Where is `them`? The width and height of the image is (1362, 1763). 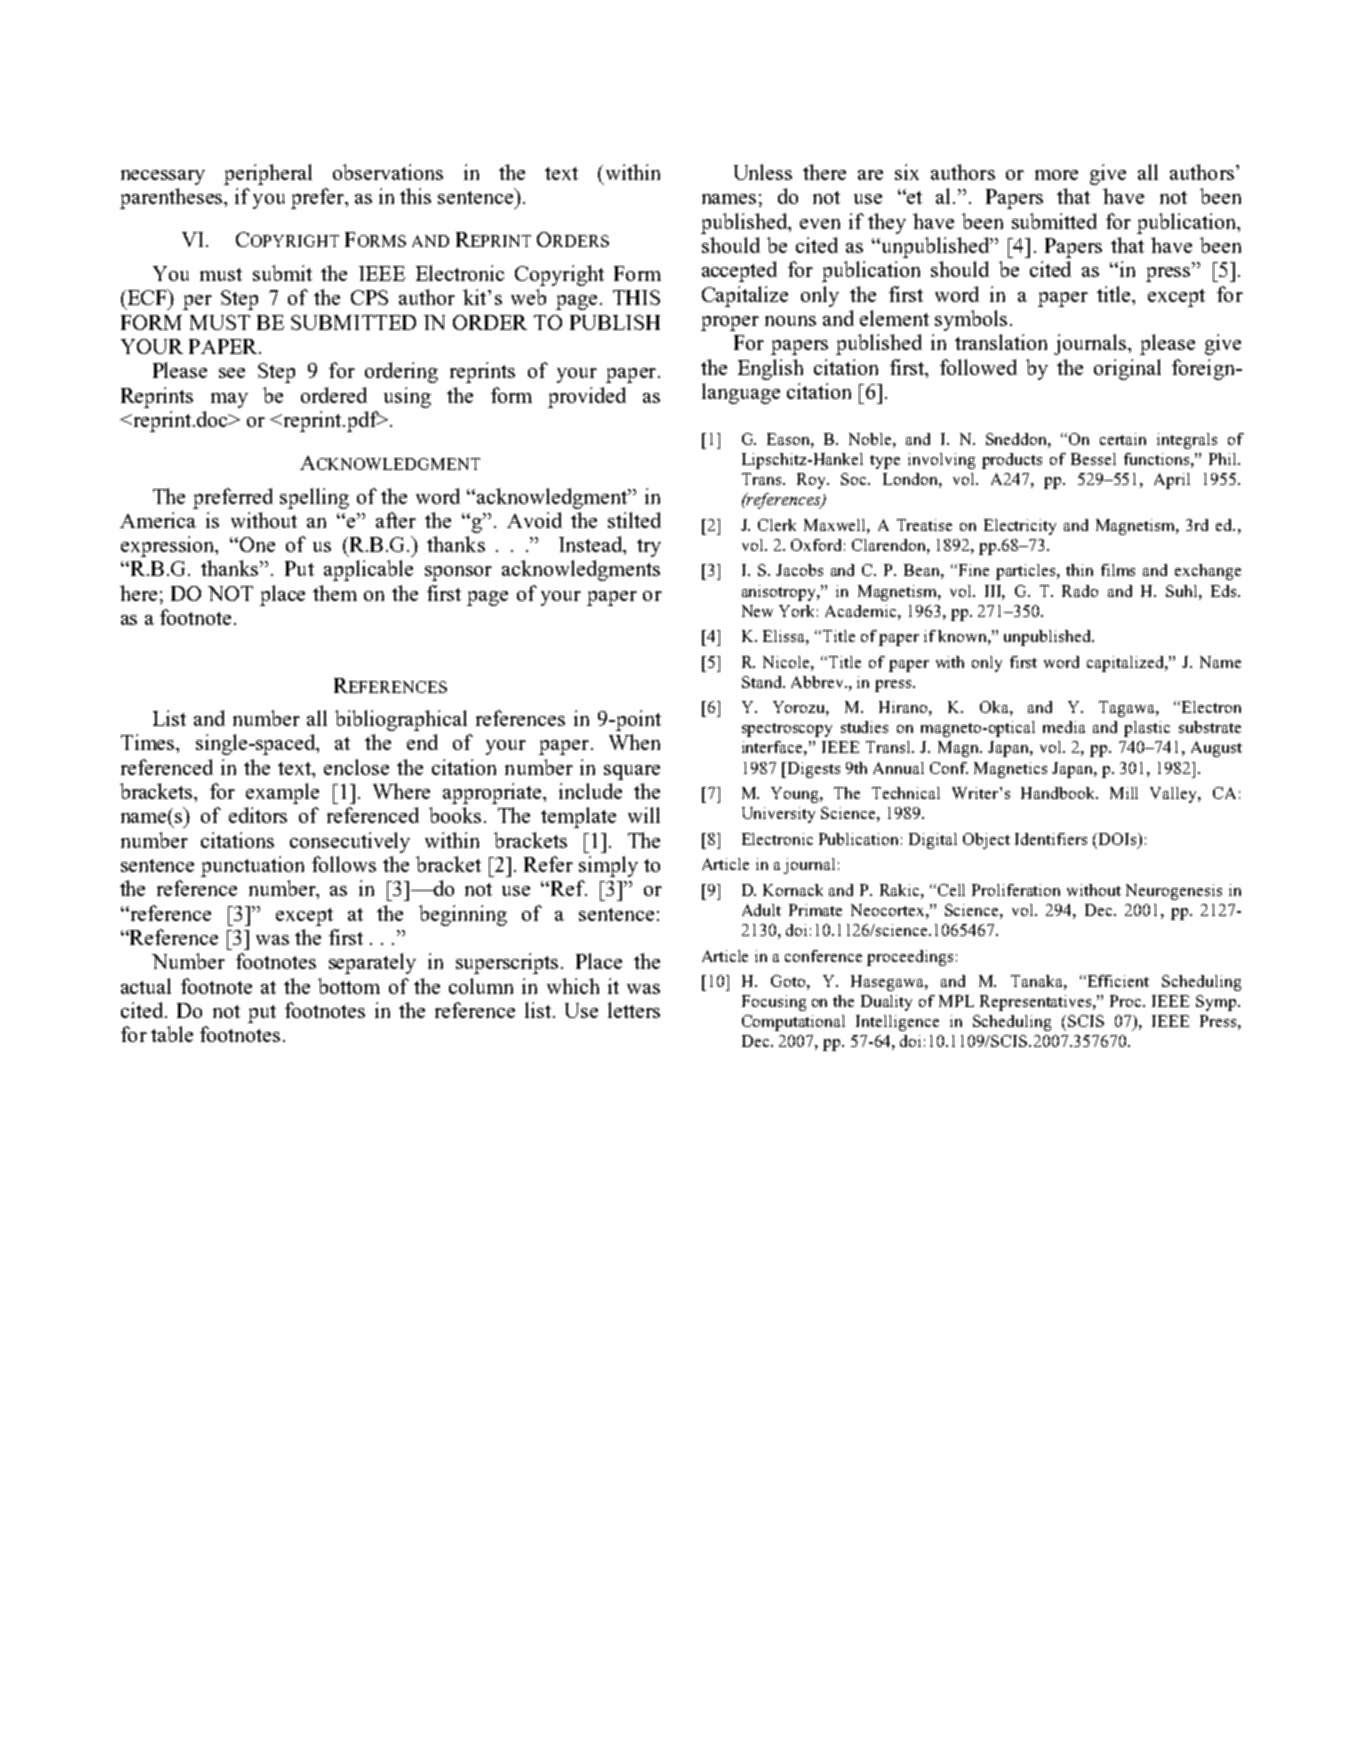 them is located at coordinates (335, 593).
